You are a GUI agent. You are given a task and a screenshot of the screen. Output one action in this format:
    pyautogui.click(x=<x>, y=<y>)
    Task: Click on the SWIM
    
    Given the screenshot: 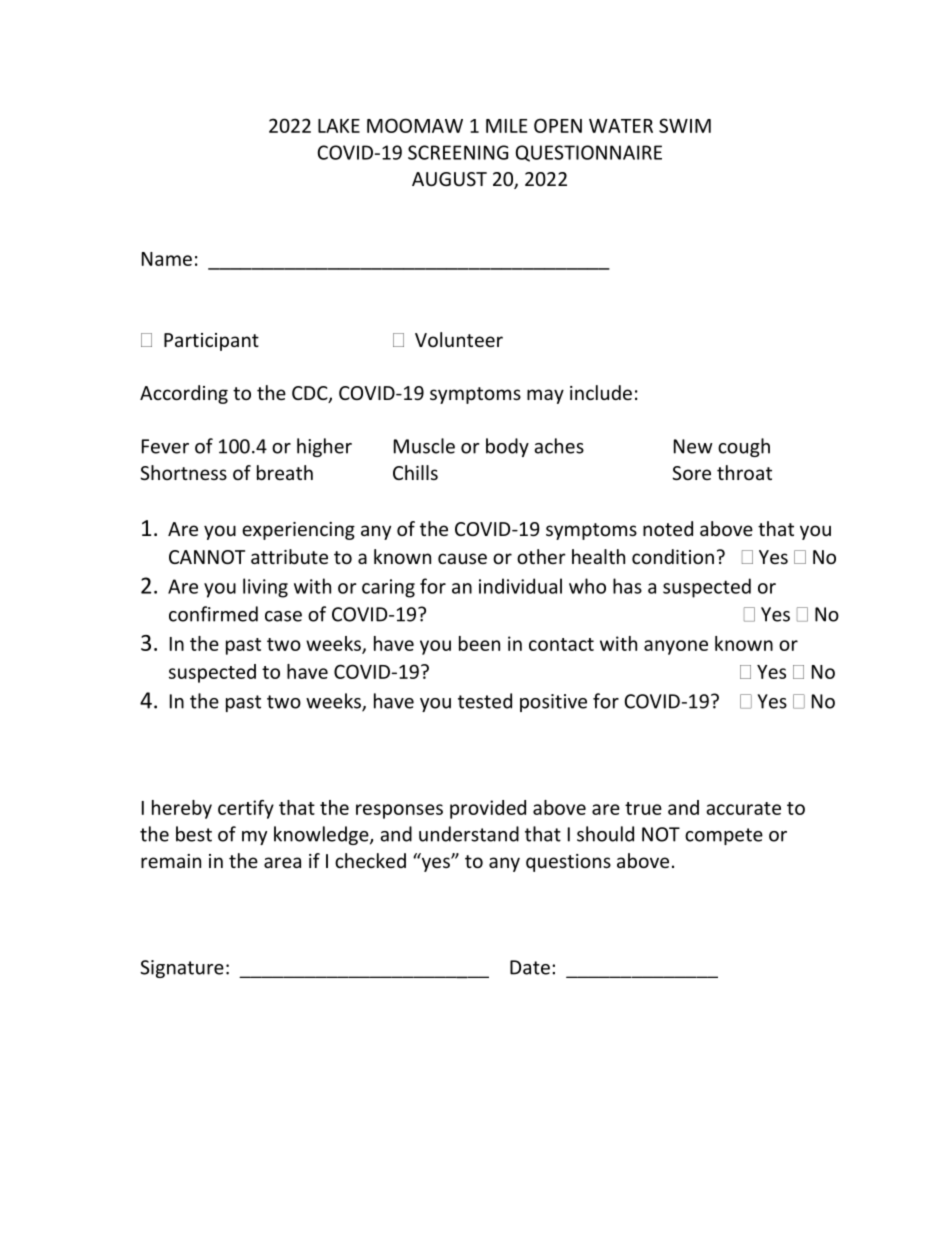 What is the action you would take?
    pyautogui.click(x=685, y=125)
